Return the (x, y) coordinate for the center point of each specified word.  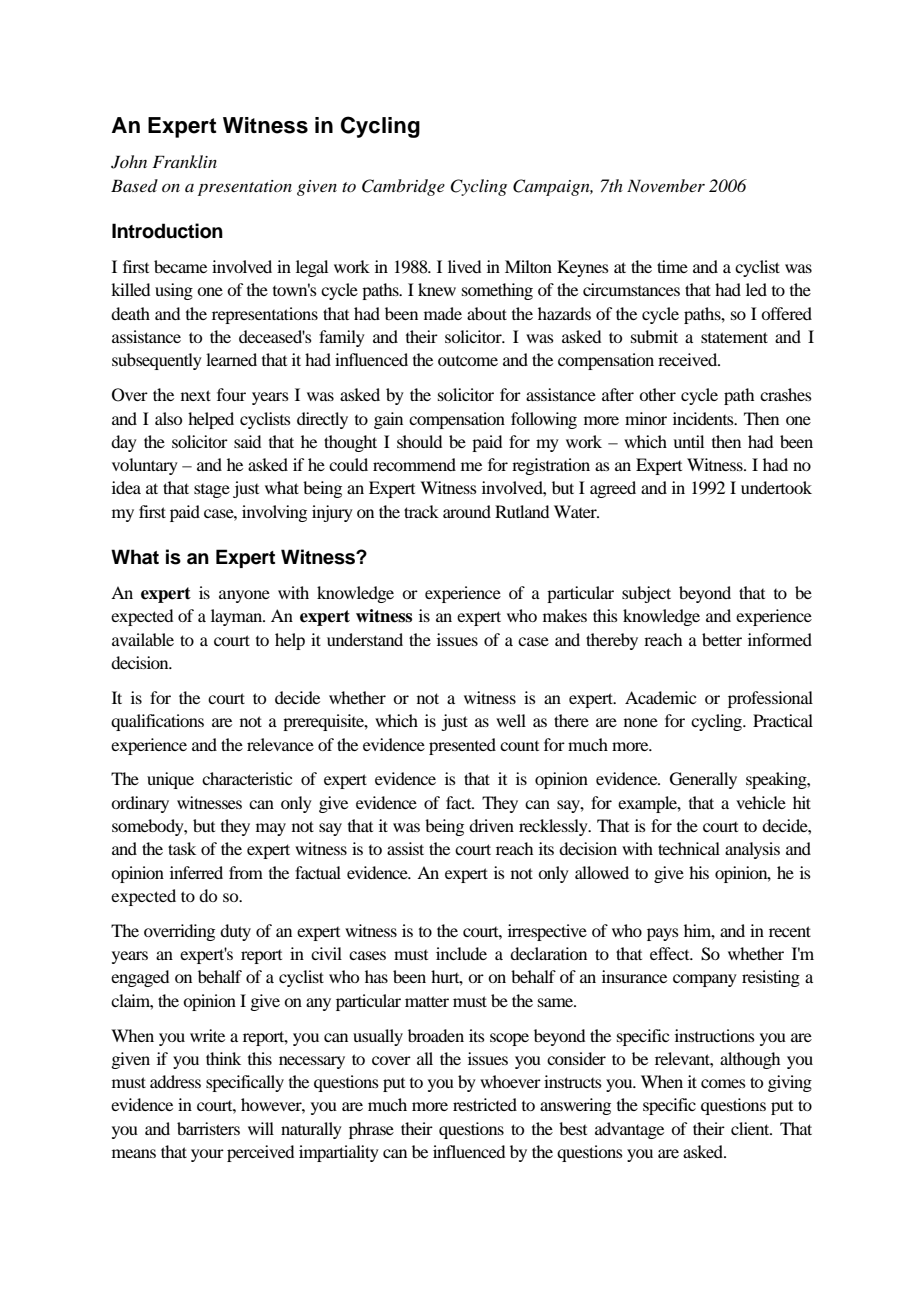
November (666, 185)
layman (238, 617)
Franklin (184, 161)
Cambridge (403, 187)
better (722, 639)
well (511, 720)
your (207, 1155)
